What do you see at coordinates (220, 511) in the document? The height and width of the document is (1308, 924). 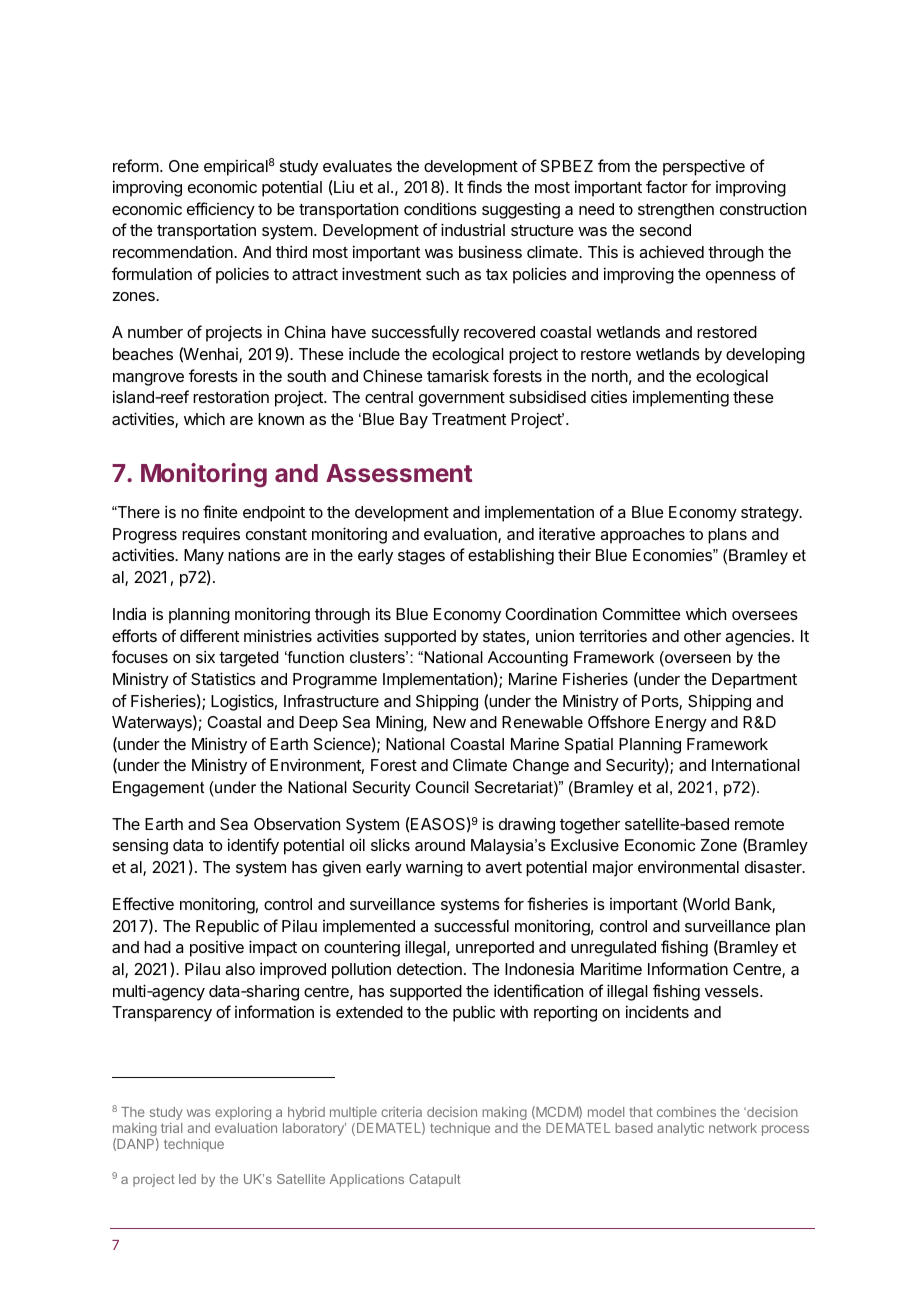 I see `finite` at bounding box center [220, 511].
